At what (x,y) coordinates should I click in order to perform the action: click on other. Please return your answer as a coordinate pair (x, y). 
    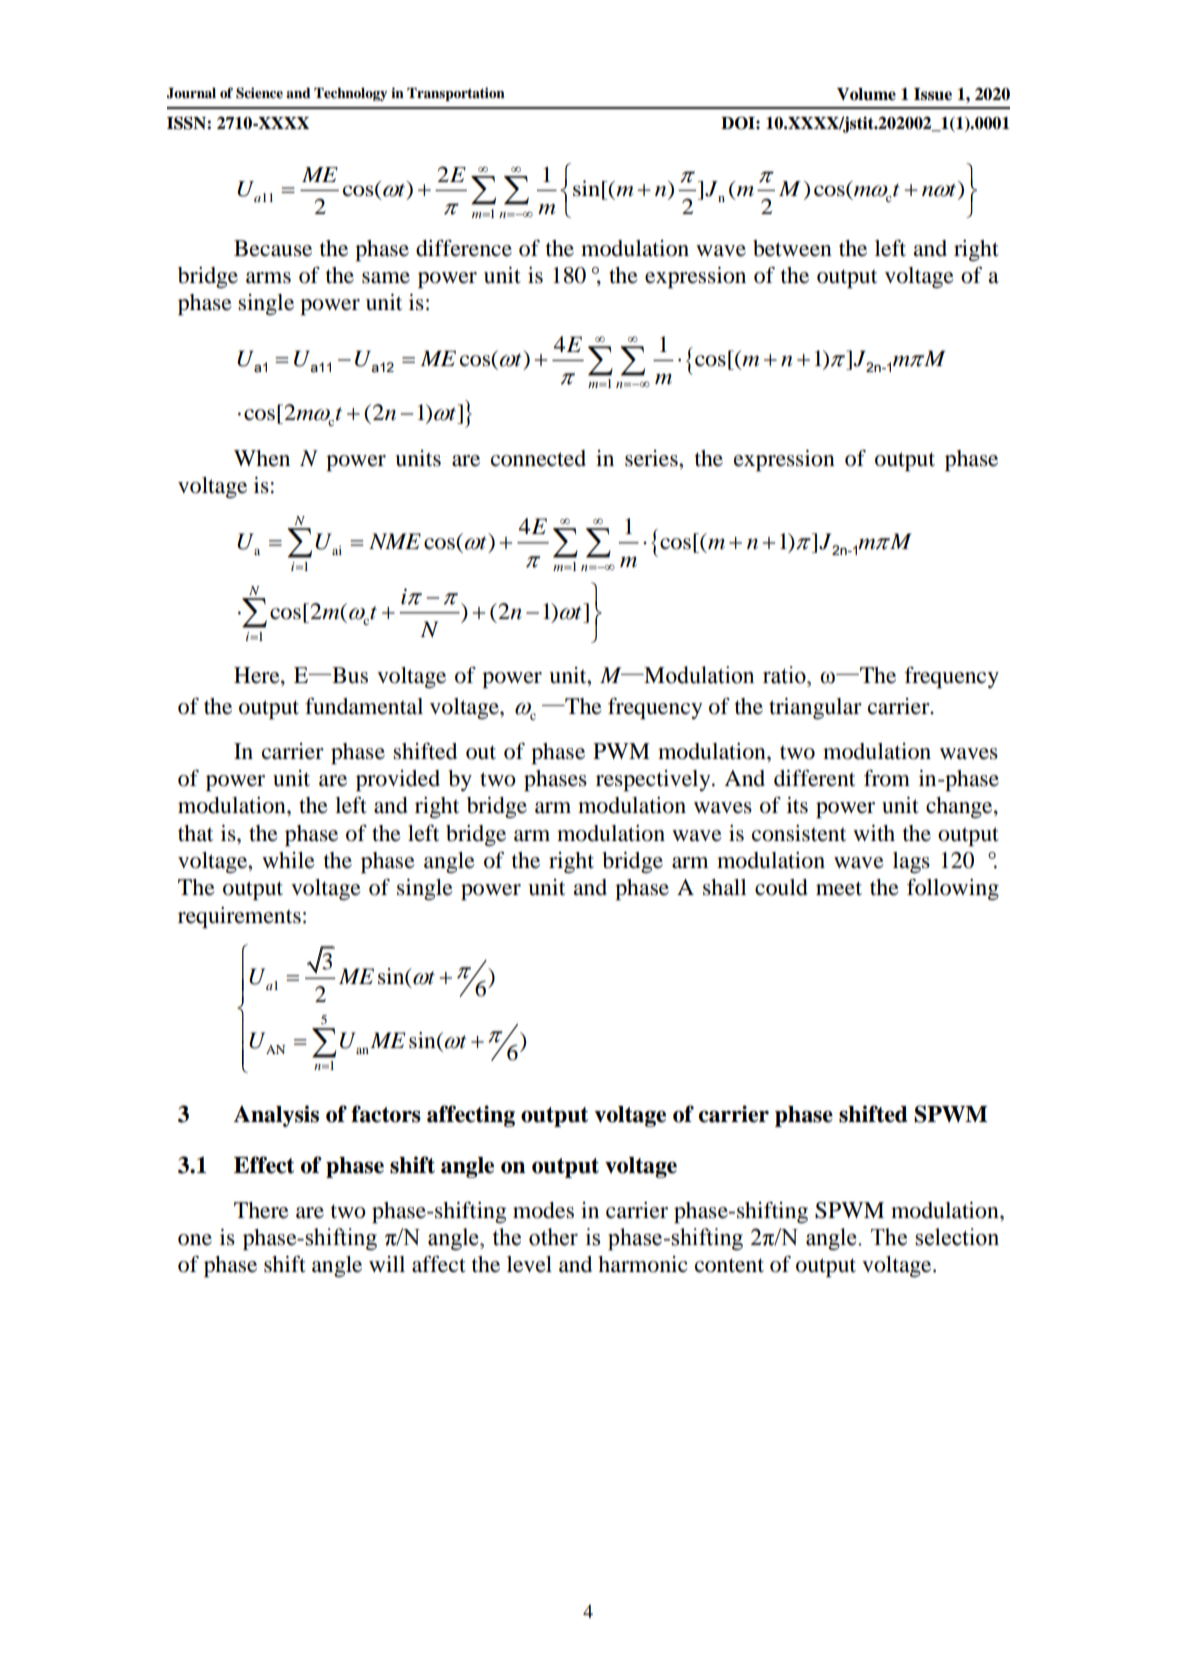
    Looking at the image, I should click on (553, 1237).
